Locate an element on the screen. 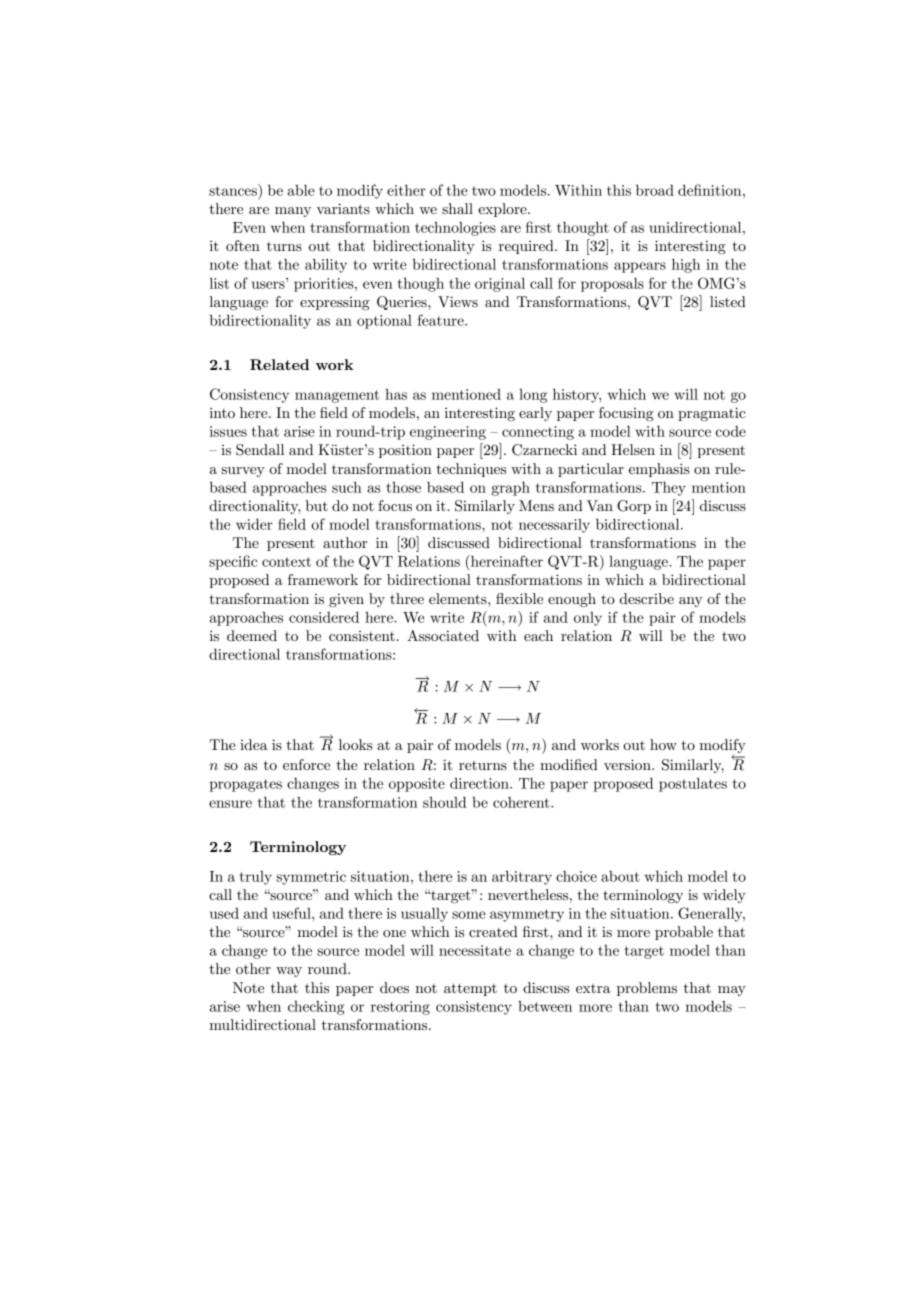  attempt is located at coordinates (470, 989).
